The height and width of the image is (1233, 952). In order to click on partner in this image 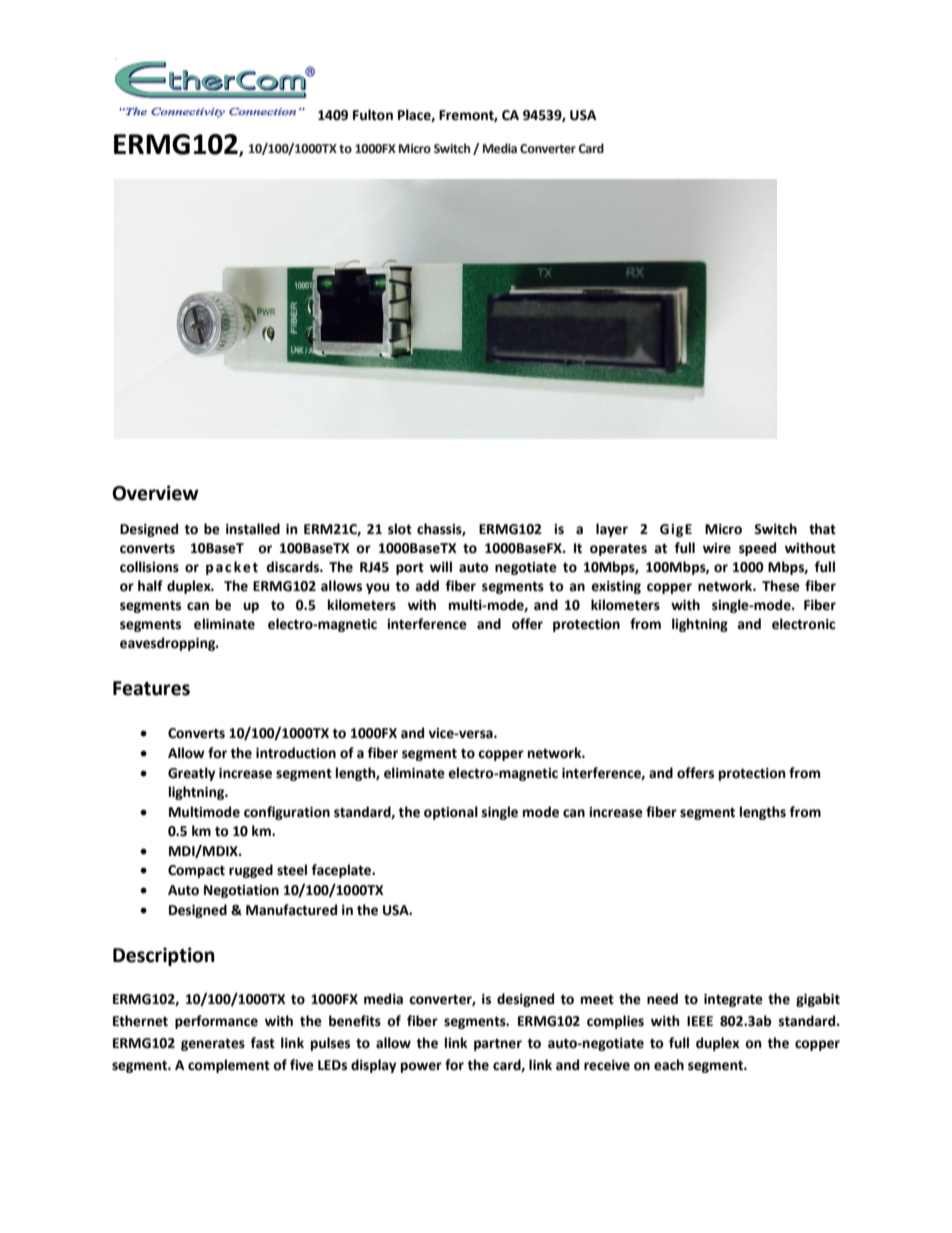, I will do `click(498, 1045)`.
